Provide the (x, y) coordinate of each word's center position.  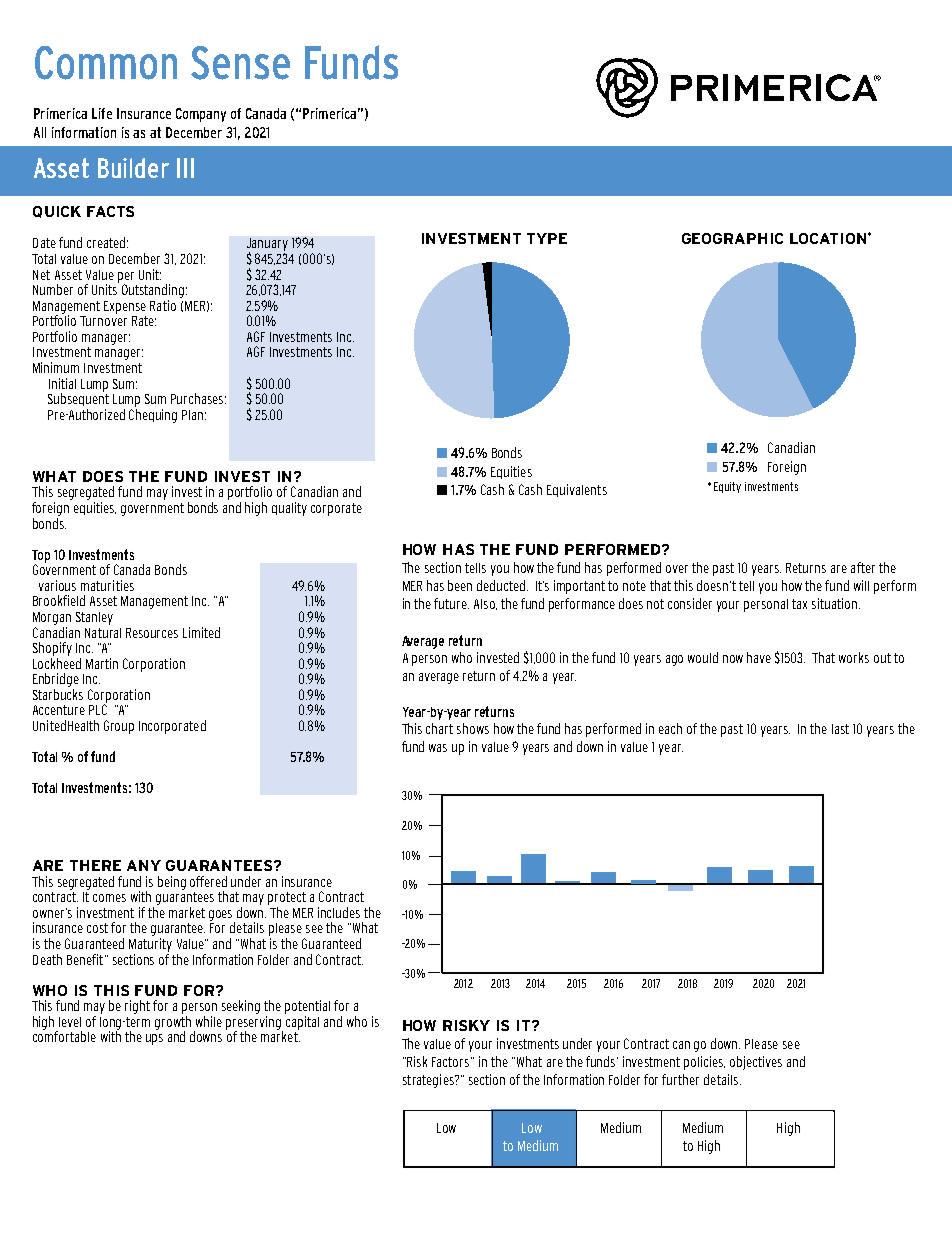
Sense (240, 63)
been (460, 585)
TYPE (547, 238)
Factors (452, 1062)
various (57, 585)
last (840, 729)
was (438, 748)
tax (799, 604)
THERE (95, 865)
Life (102, 113)
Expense (125, 307)
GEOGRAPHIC (732, 238)
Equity (727, 487)
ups (154, 1039)
